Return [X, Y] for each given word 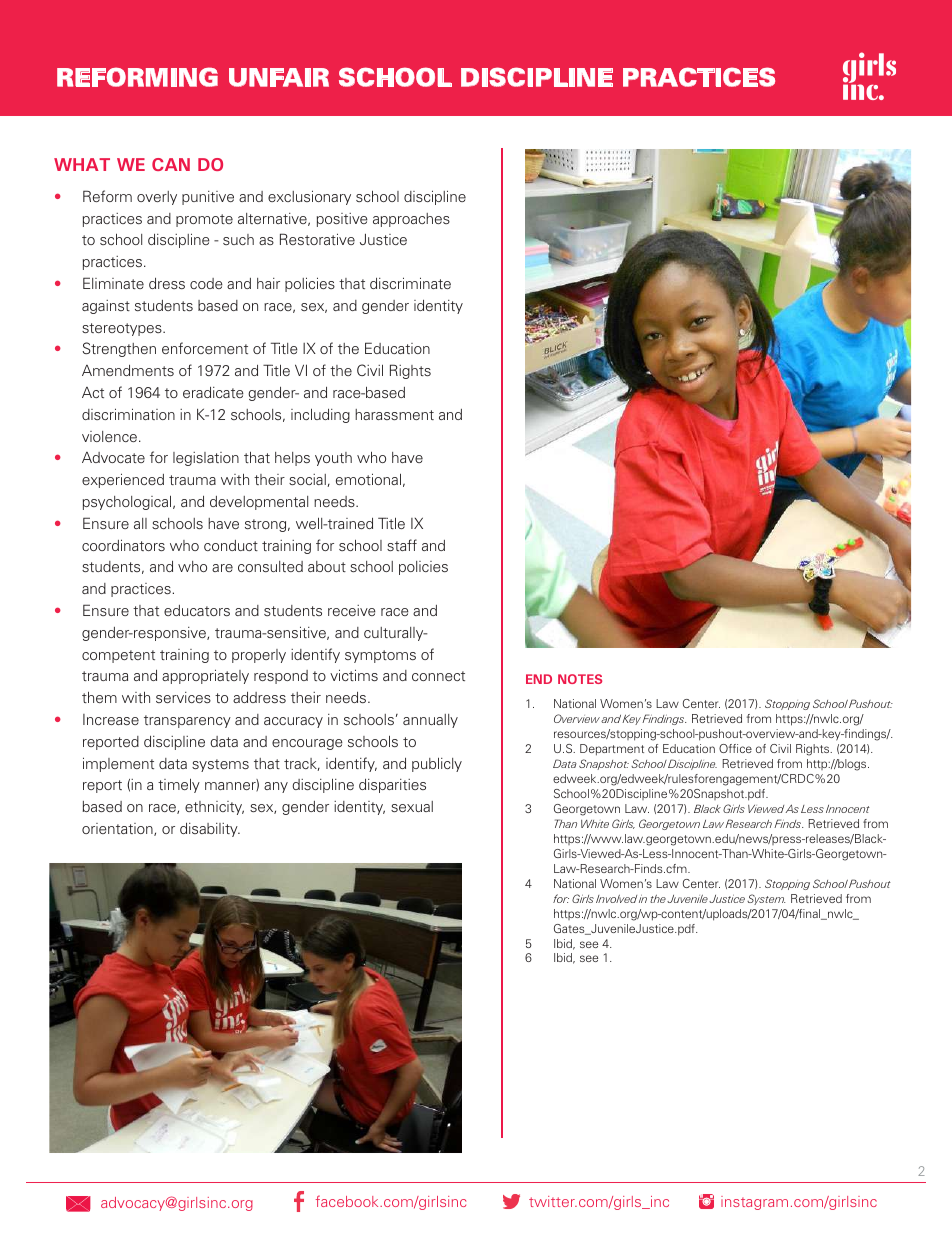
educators [197, 610]
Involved [616, 899]
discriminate [410, 283]
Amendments [128, 370]
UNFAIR [279, 77]
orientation [118, 829]
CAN [171, 164]
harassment [394, 414]
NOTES [580, 679]
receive [352, 610]
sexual [412, 806]
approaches [411, 220]
